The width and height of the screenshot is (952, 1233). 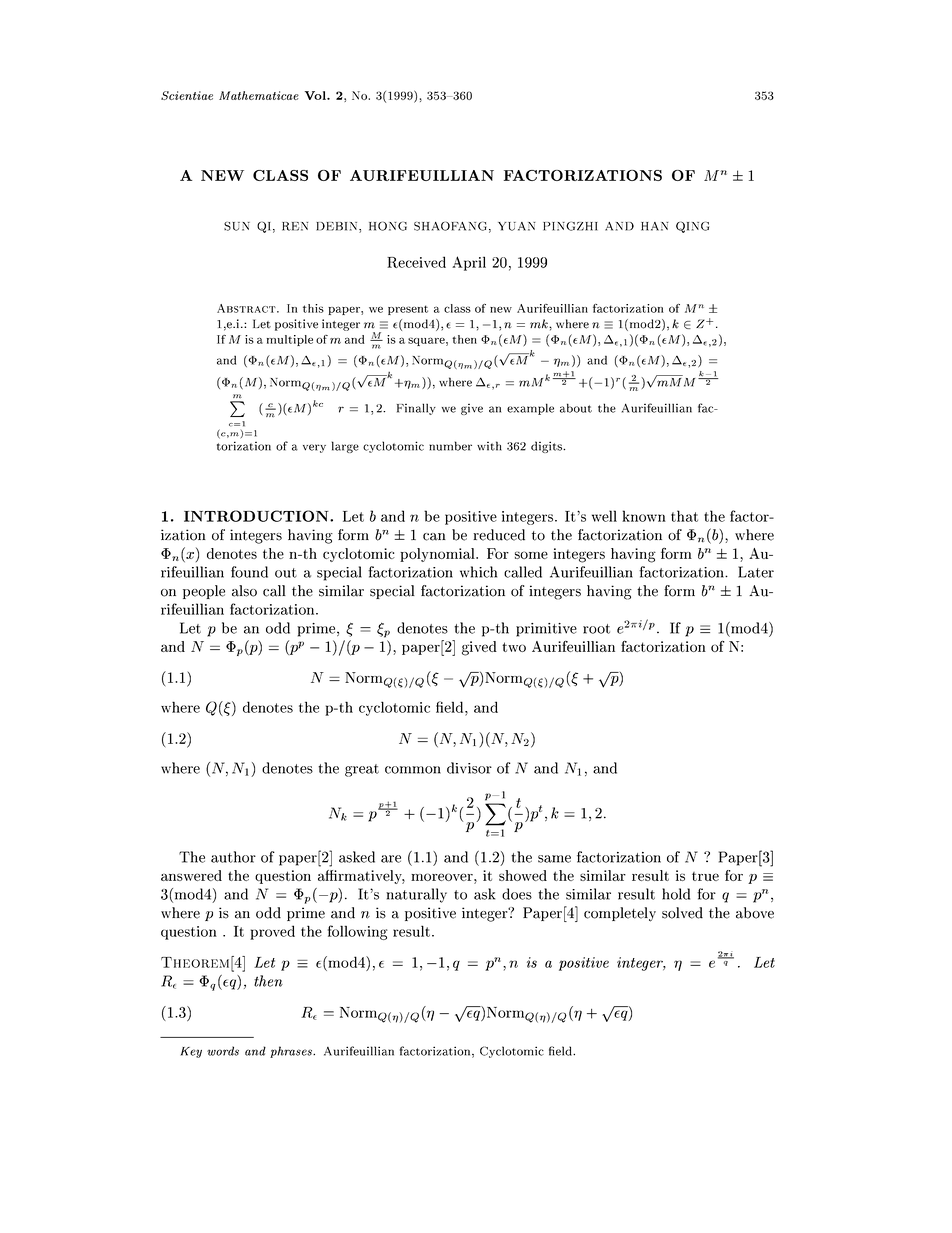 I want to click on QING, so click(x=692, y=227).
